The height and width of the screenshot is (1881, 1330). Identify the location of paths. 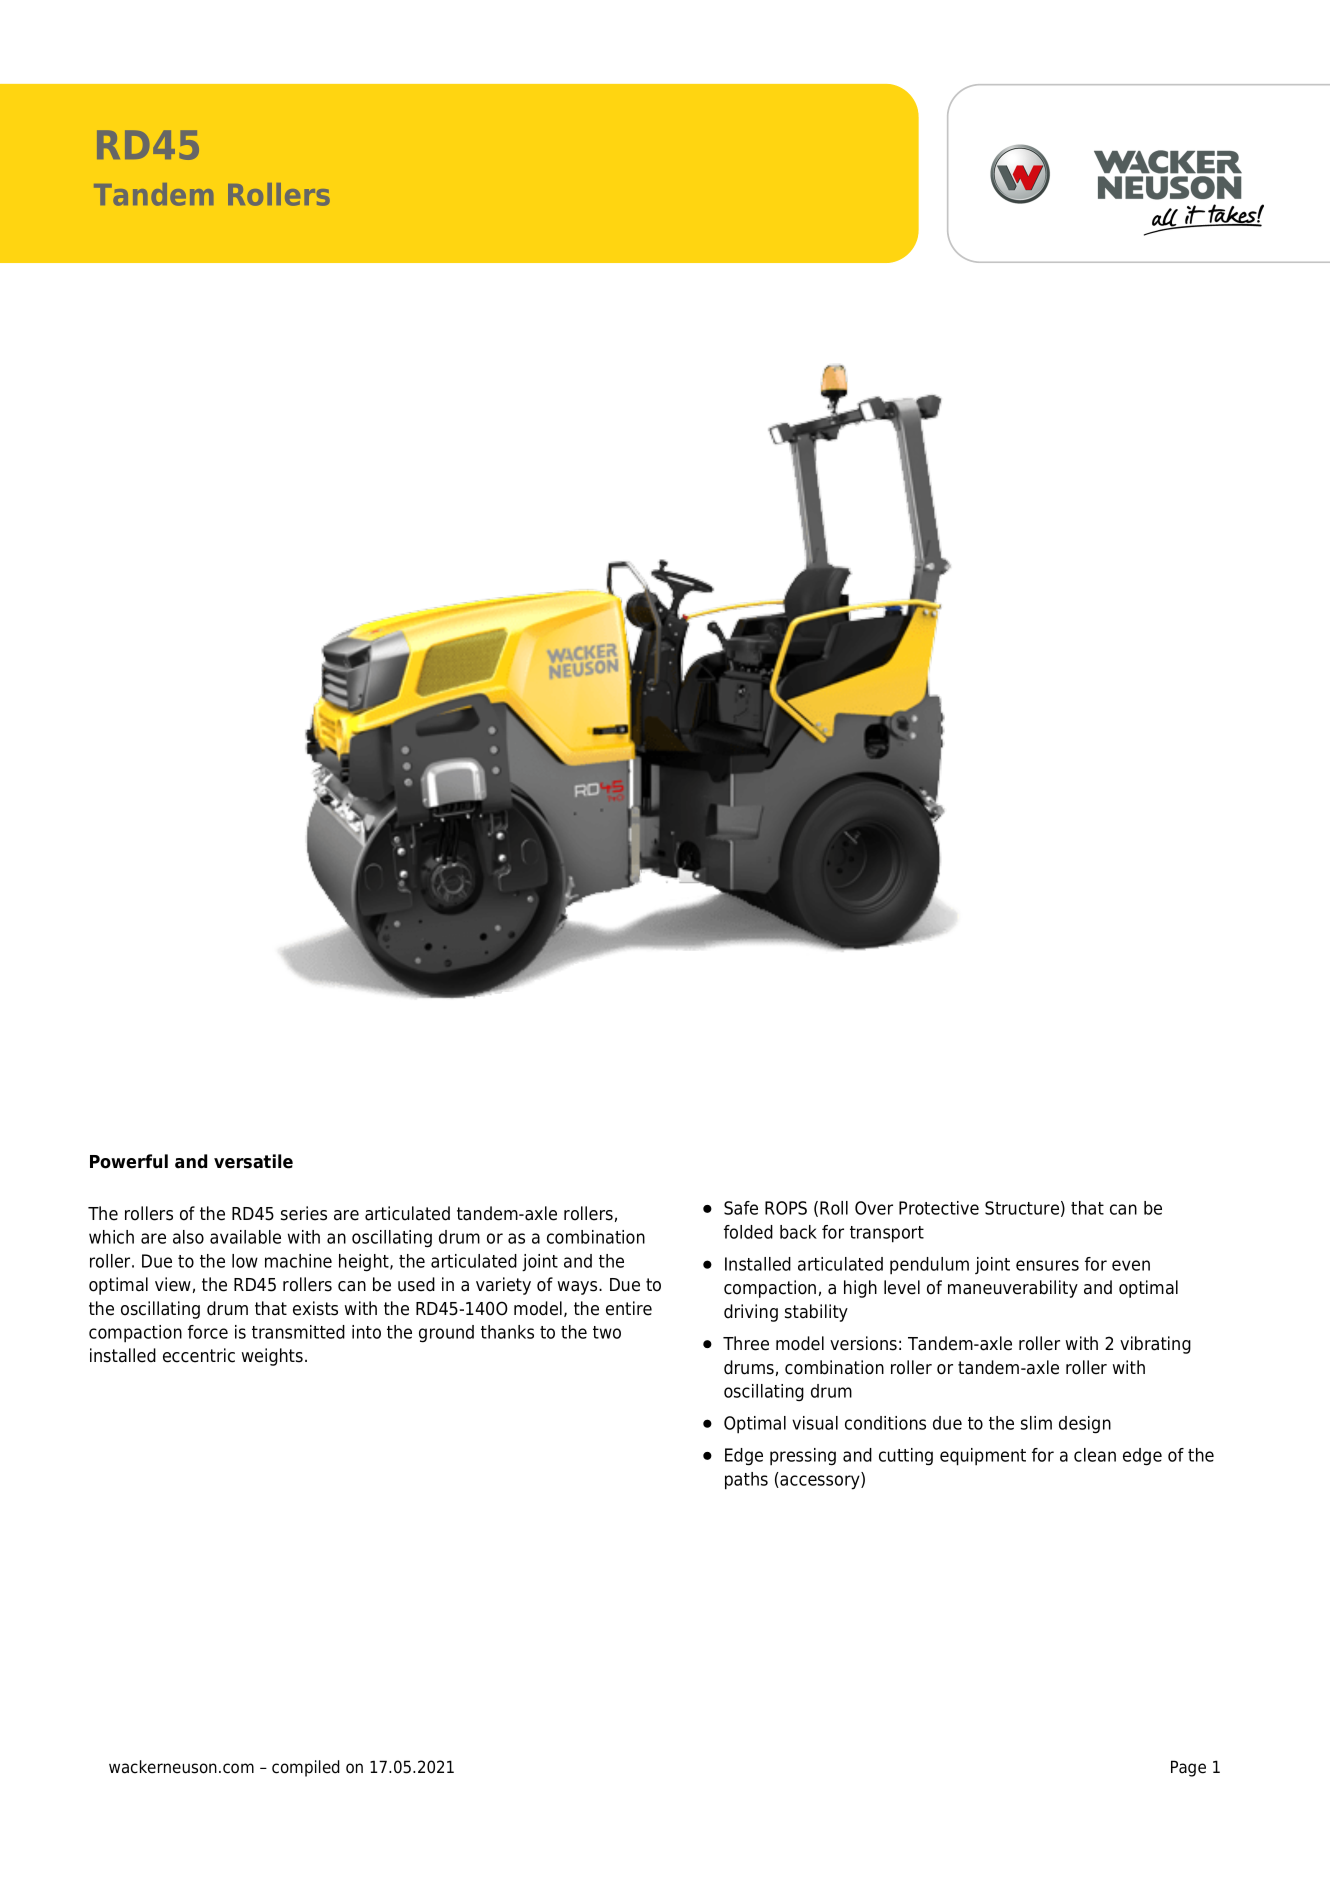
(746, 1481).
